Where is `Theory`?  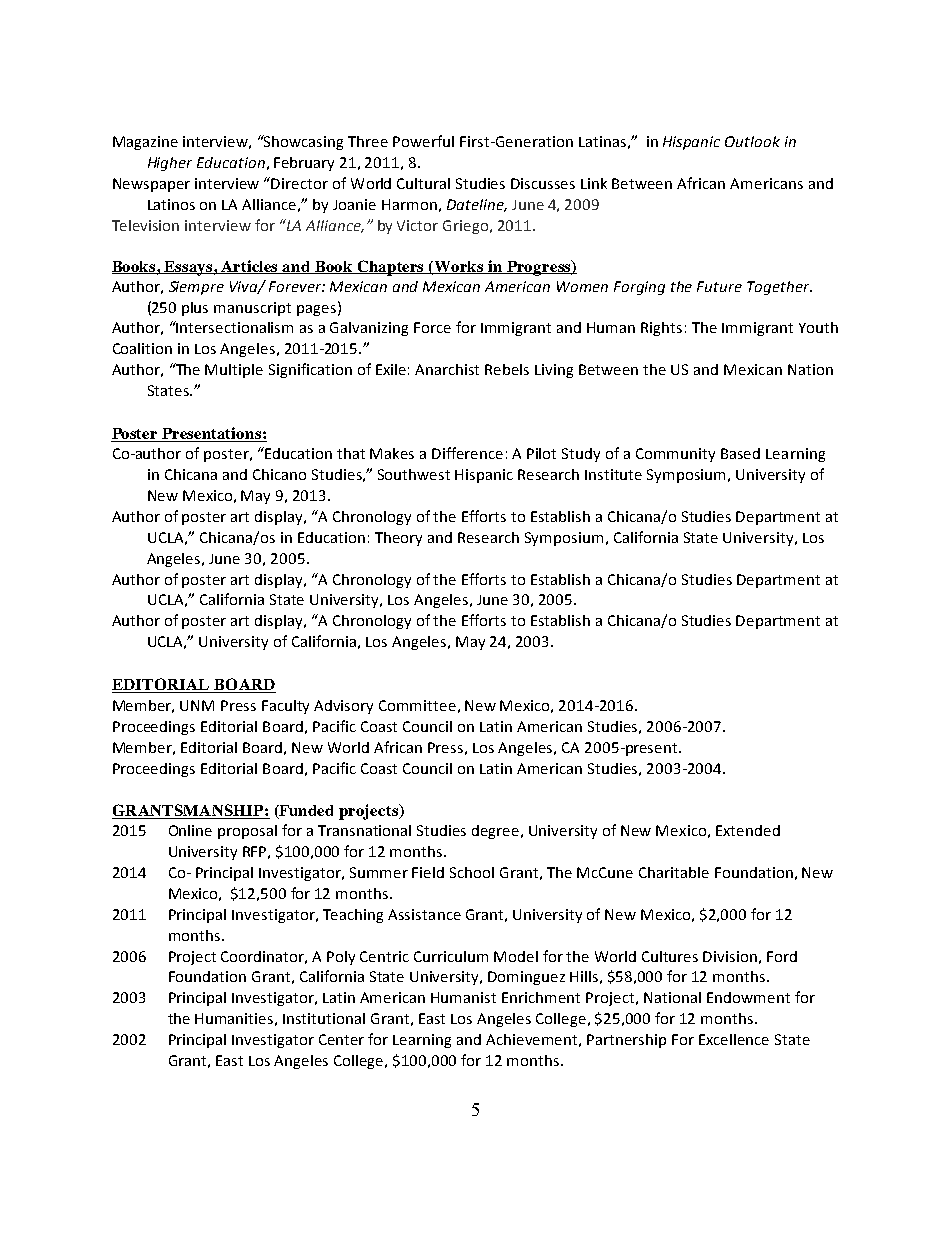
Theory is located at coordinates (398, 539).
